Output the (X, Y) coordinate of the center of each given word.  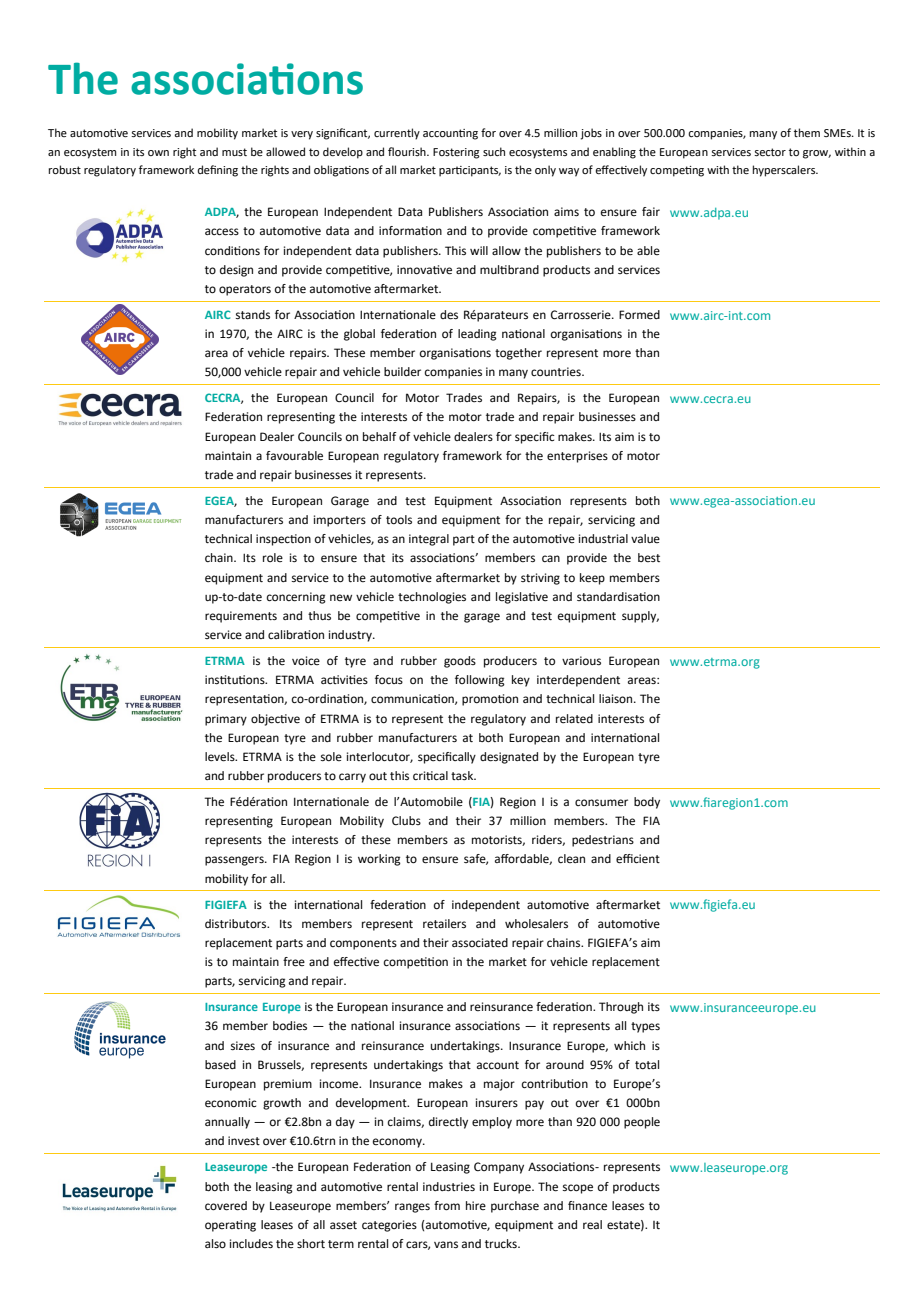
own (158, 153)
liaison (617, 699)
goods (460, 662)
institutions (236, 679)
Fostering (456, 153)
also (215, 1244)
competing (677, 171)
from (447, 1206)
